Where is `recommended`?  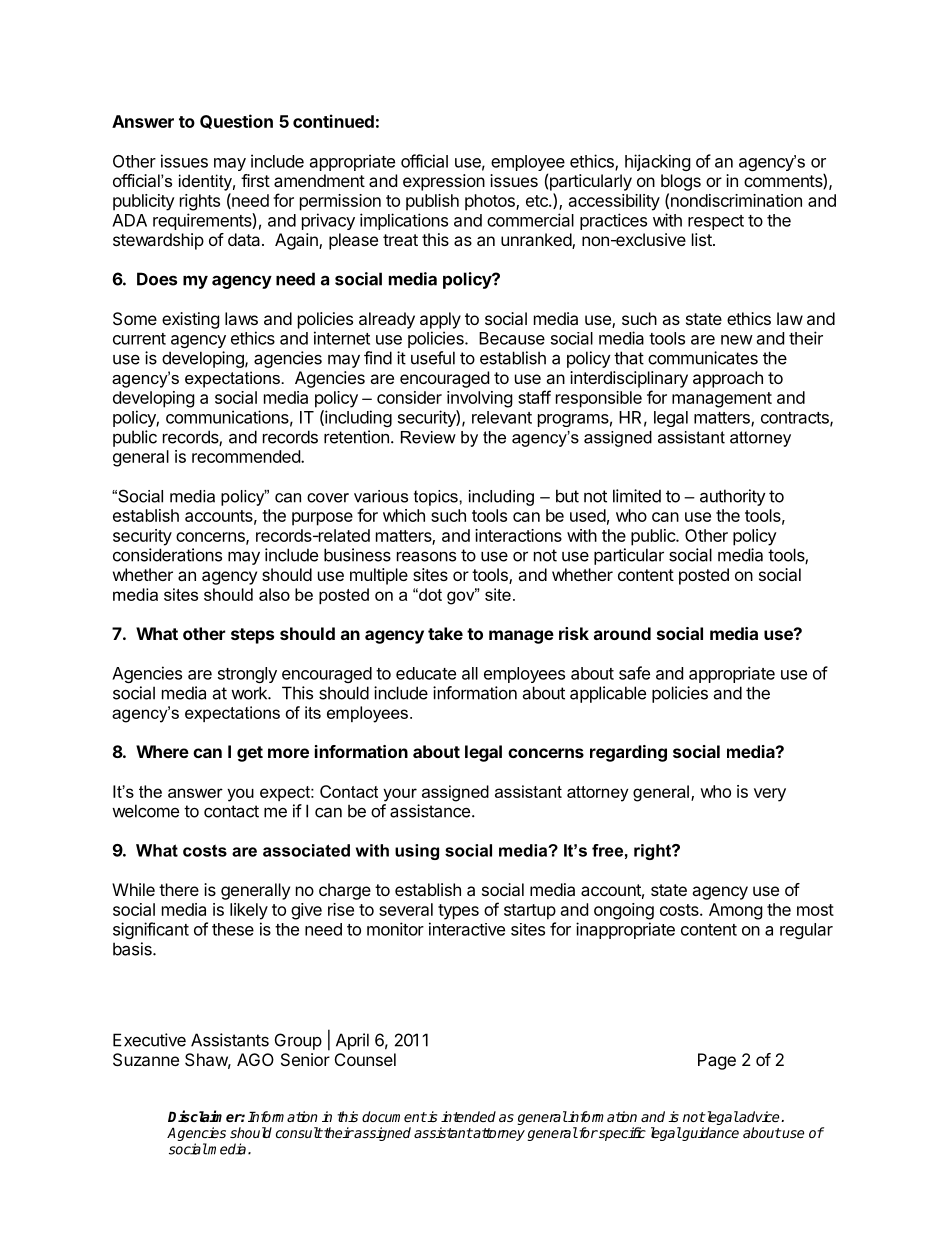 recommended is located at coordinates (247, 456).
